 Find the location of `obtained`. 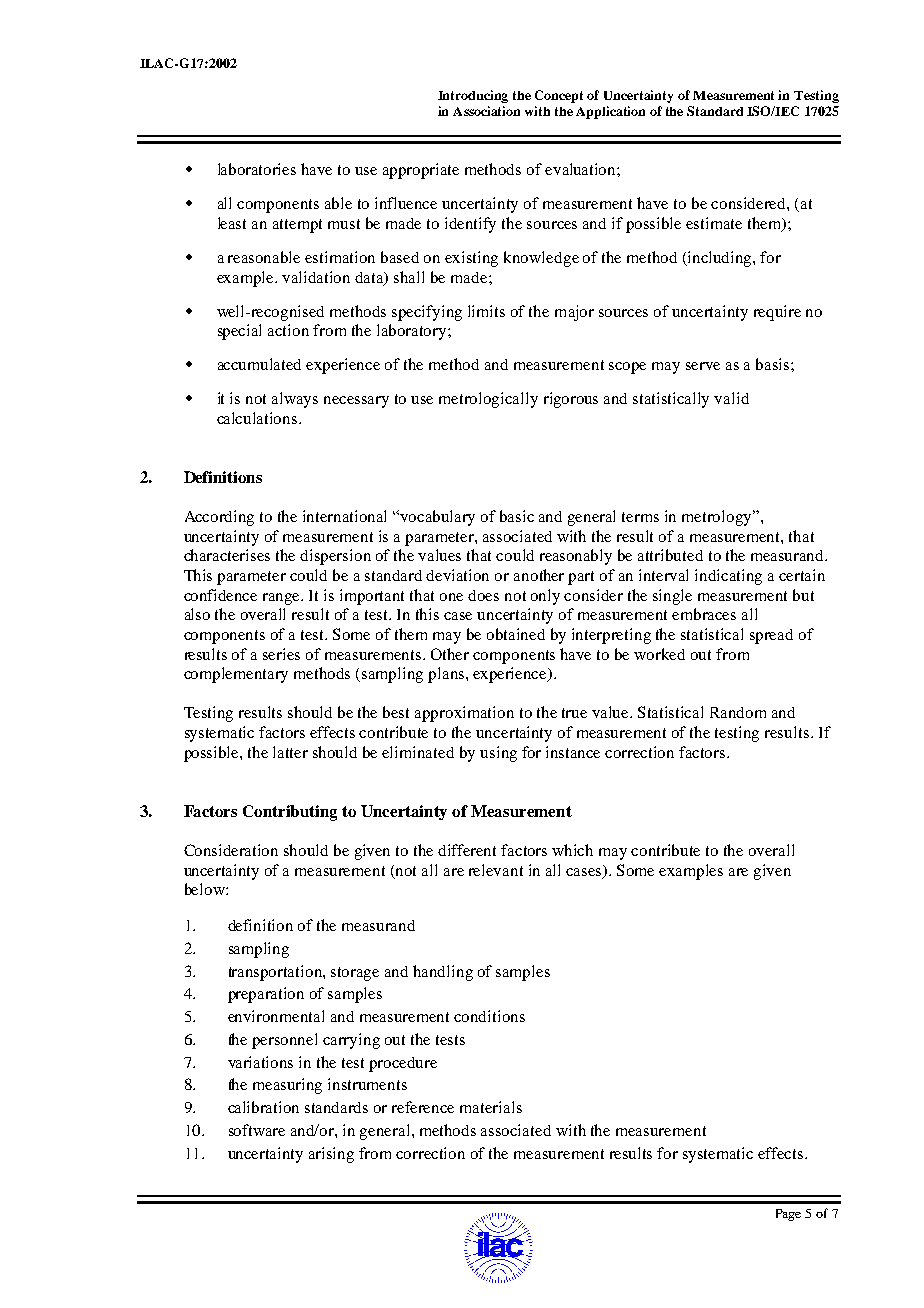

obtained is located at coordinates (516, 634).
